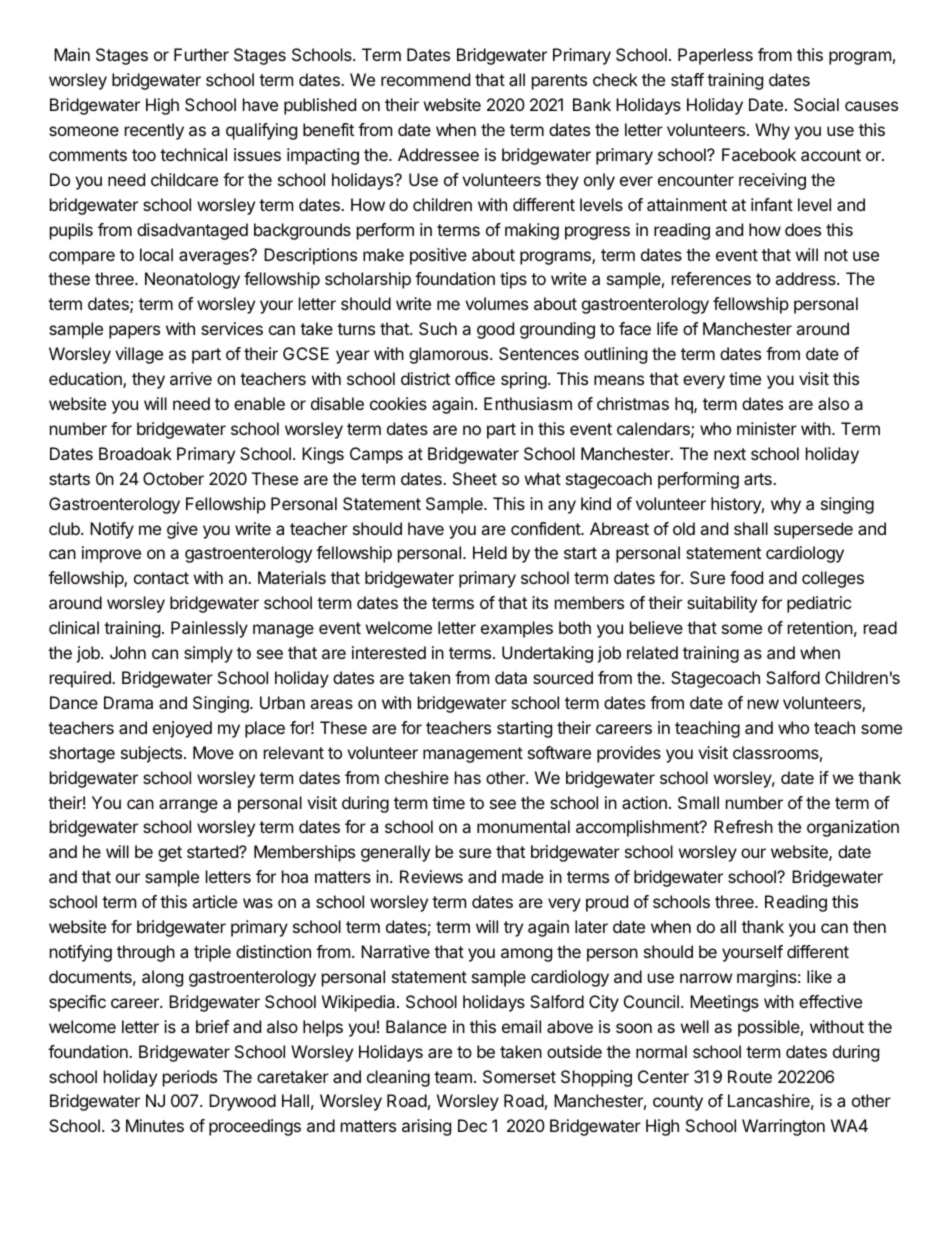  Describe the element at coordinates (490, 552) in the screenshot. I see `Held` at that location.
